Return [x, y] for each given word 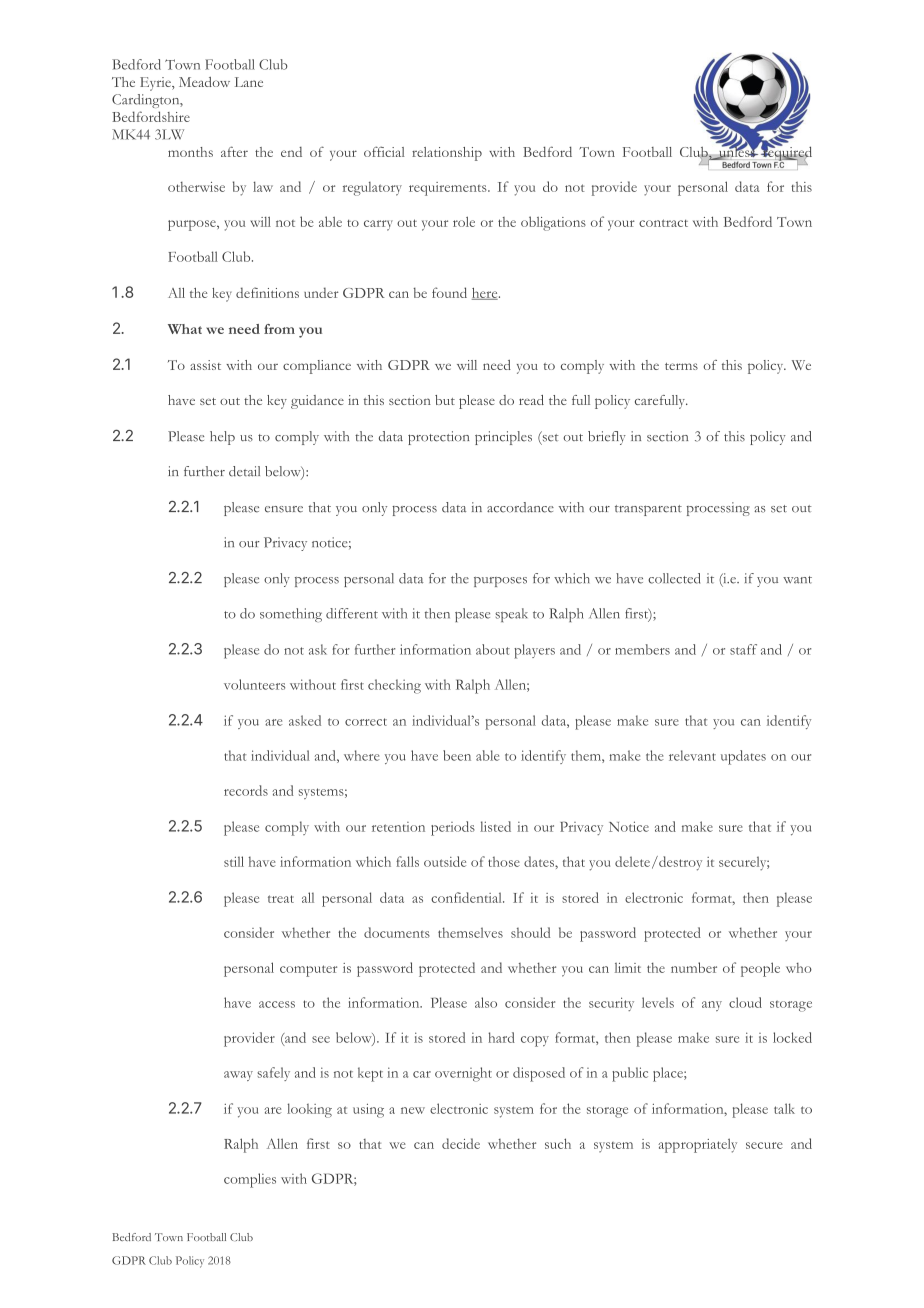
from [279, 329]
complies [250, 1180]
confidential [467, 897]
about [493, 649]
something [291, 615]
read [531, 400]
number [694, 967]
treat [281, 899]
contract [663, 223]
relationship [447, 154]
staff [743, 649]
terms [681, 366]
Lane [249, 82]
